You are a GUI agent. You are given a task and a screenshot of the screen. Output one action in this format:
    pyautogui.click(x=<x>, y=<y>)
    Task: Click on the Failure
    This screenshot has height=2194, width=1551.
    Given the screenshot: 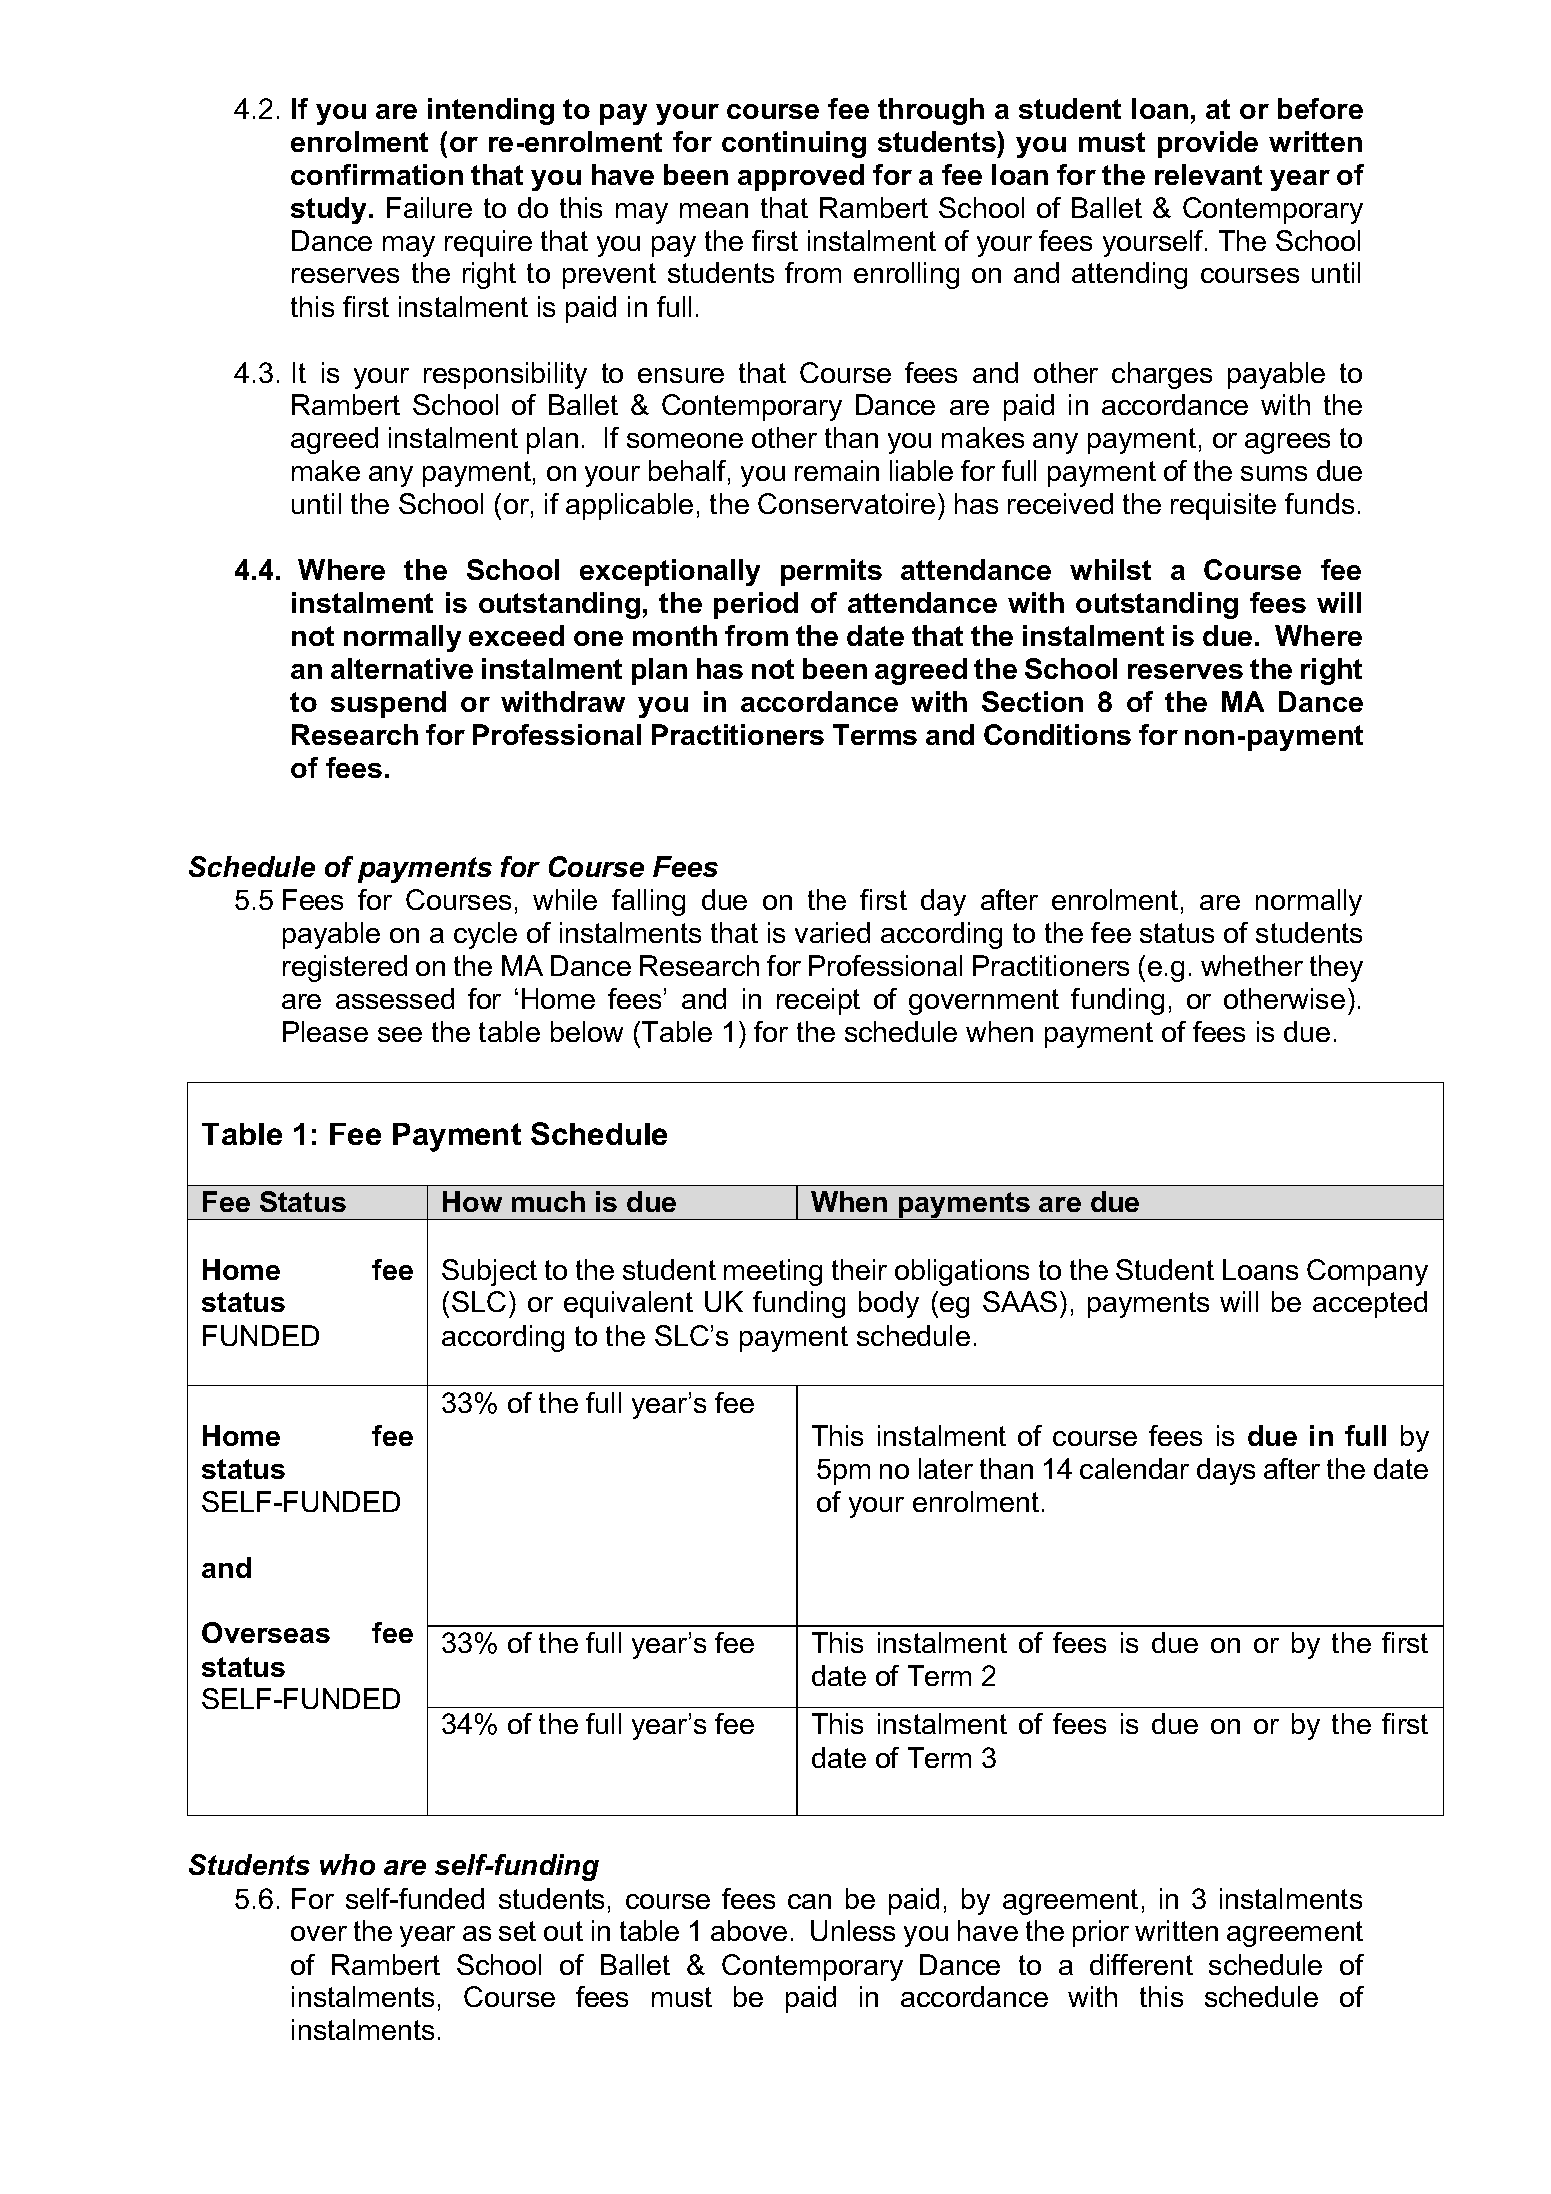 What is the action you would take?
    pyautogui.click(x=429, y=207)
